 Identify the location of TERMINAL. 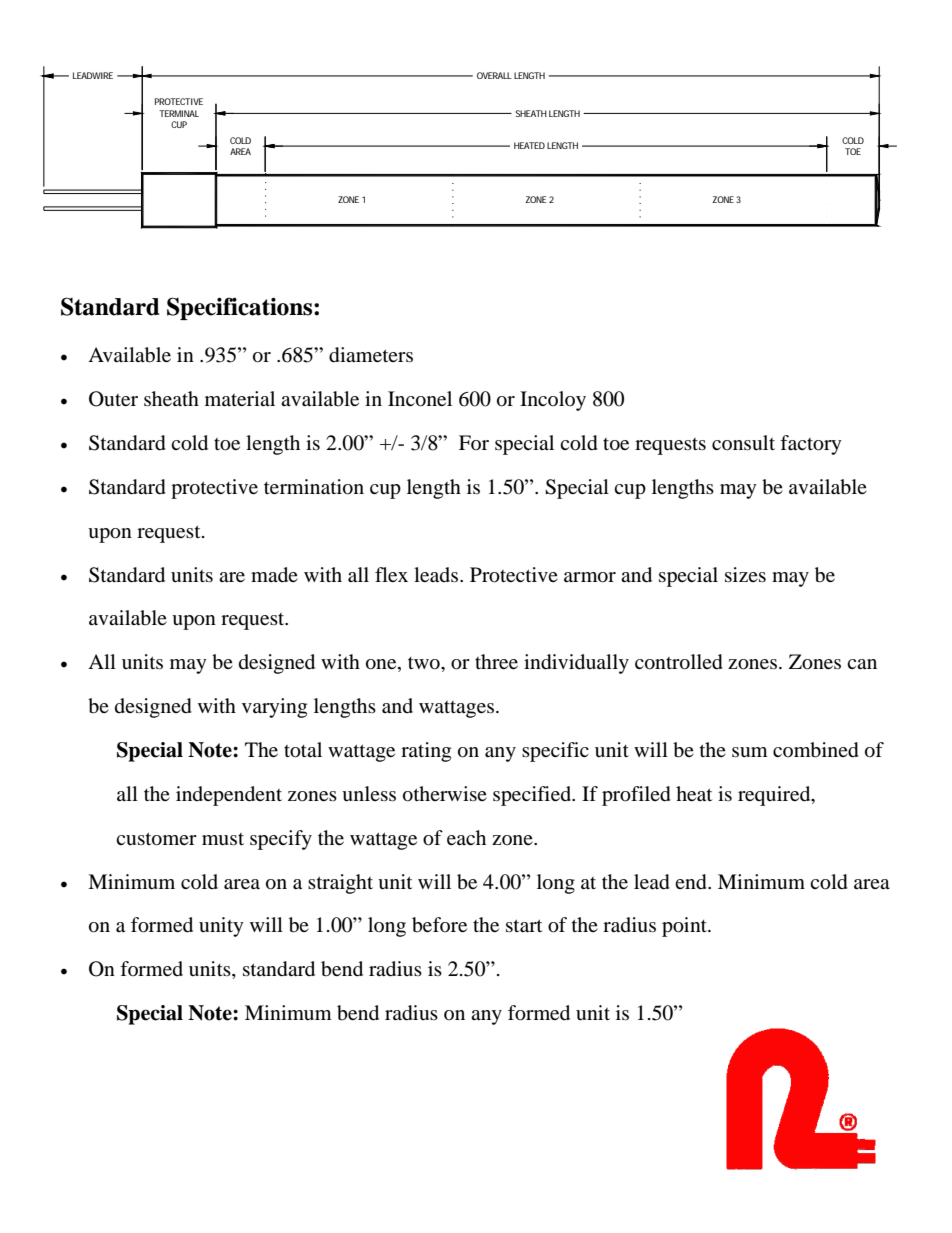
(179, 113).
